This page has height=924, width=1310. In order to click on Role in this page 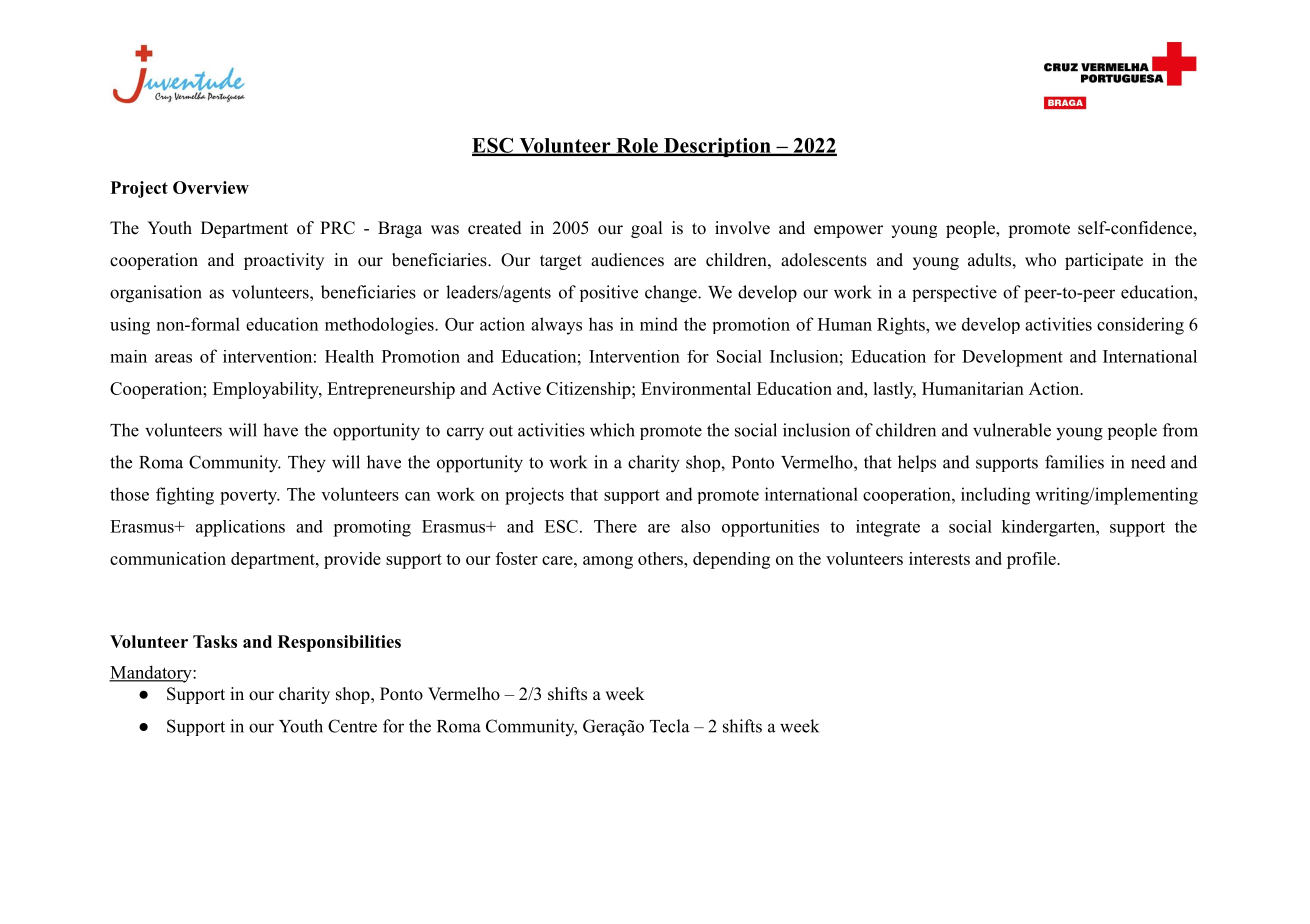, I will do `click(637, 146)`.
